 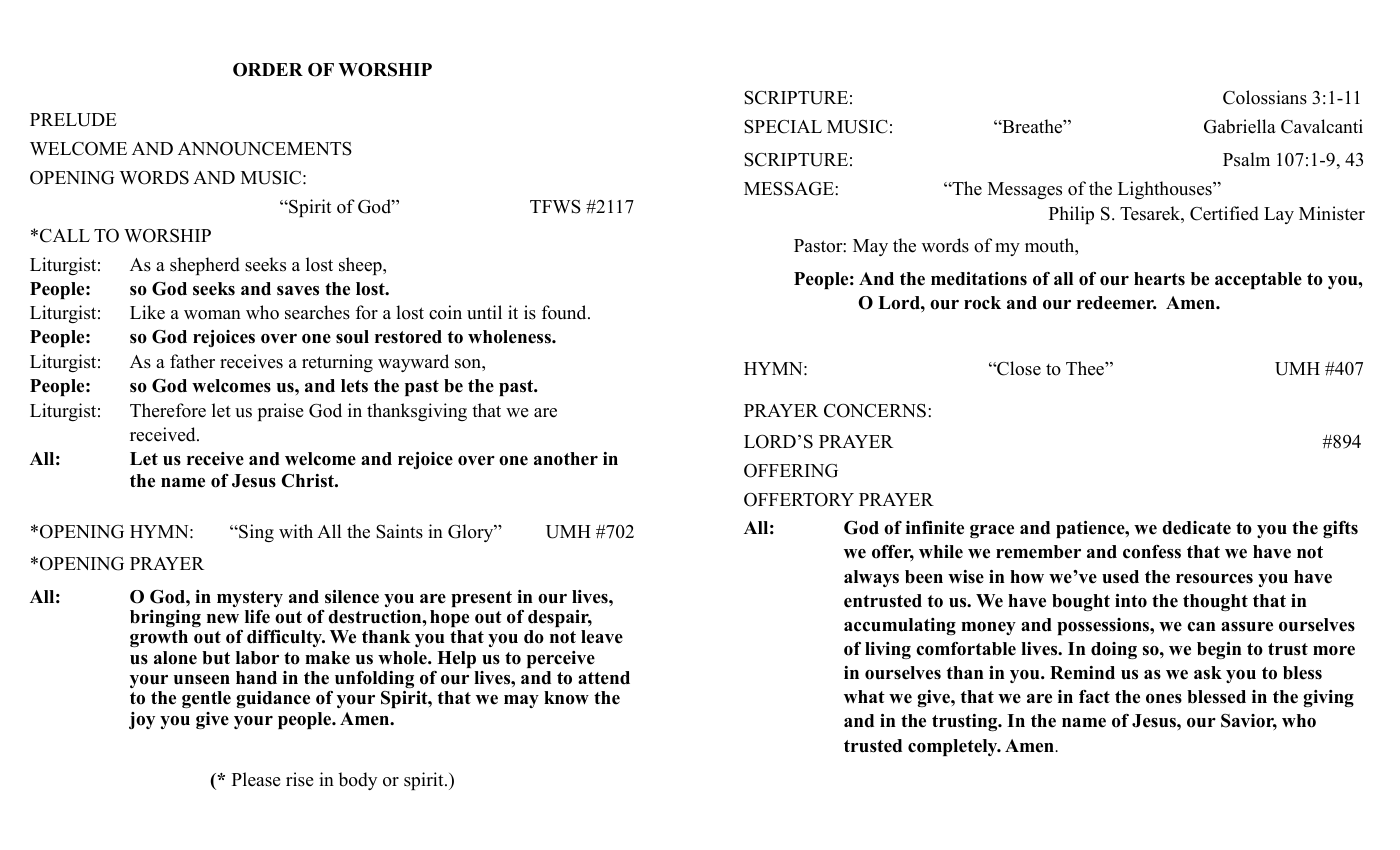 What do you see at coordinates (205, 266) in the screenshot?
I see `shepherd` at bounding box center [205, 266].
